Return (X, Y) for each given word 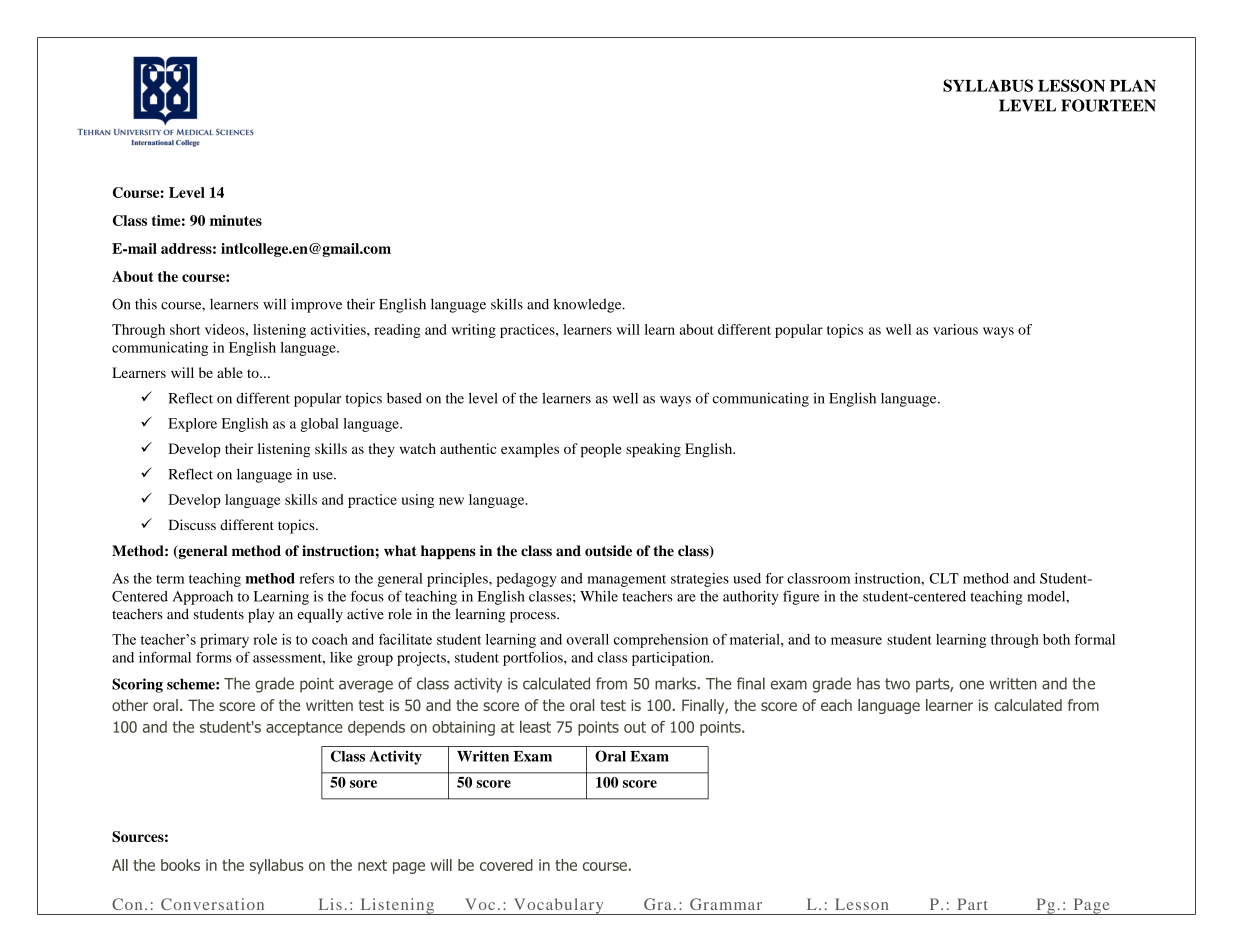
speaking (653, 450)
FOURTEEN (1108, 105)
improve (316, 305)
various (955, 329)
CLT (944, 578)
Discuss (192, 525)
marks (675, 683)
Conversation (212, 904)
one (971, 685)
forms (214, 657)
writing (474, 331)
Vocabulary (558, 906)
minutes (236, 220)
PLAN (1133, 85)
